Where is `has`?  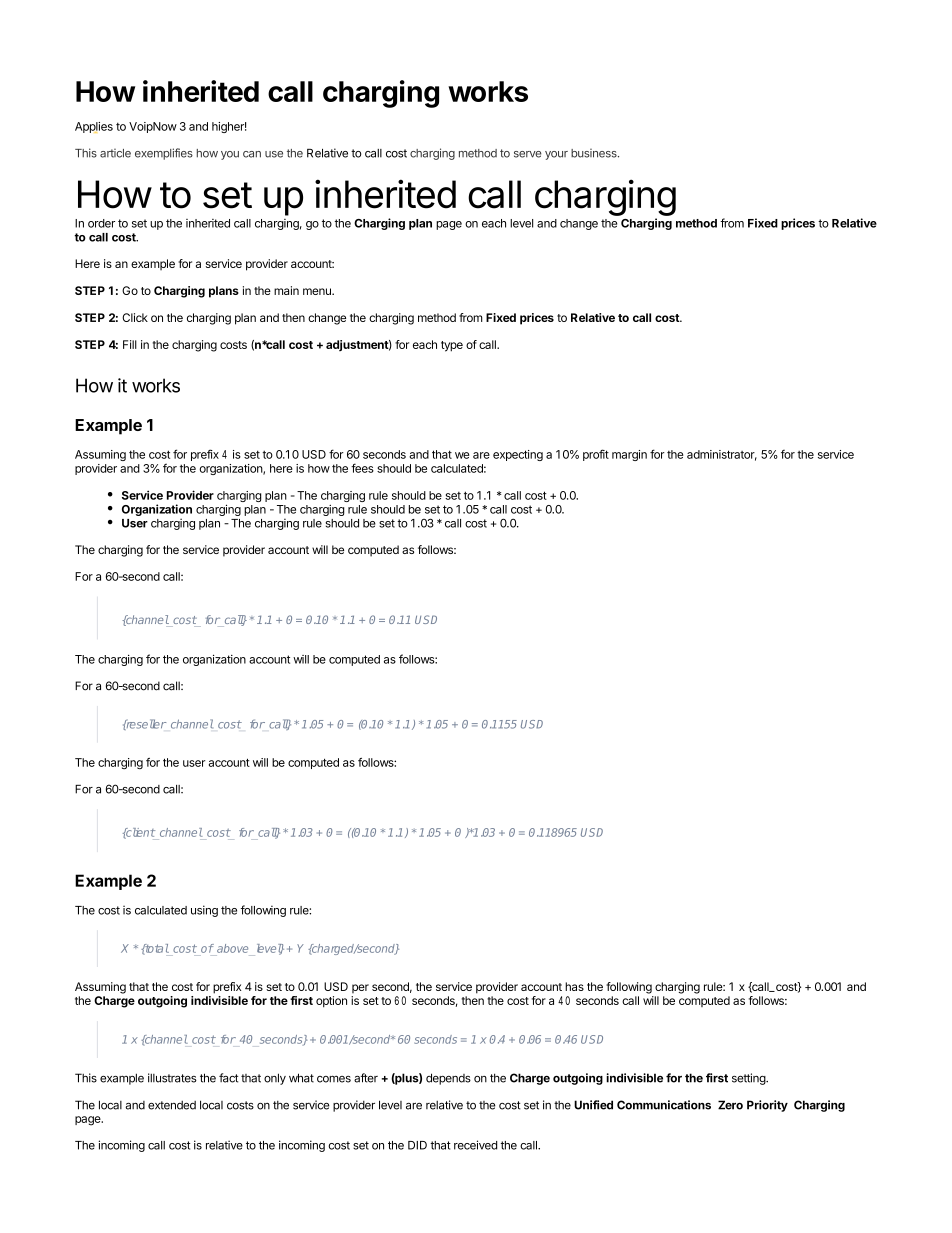
has is located at coordinates (574, 986).
